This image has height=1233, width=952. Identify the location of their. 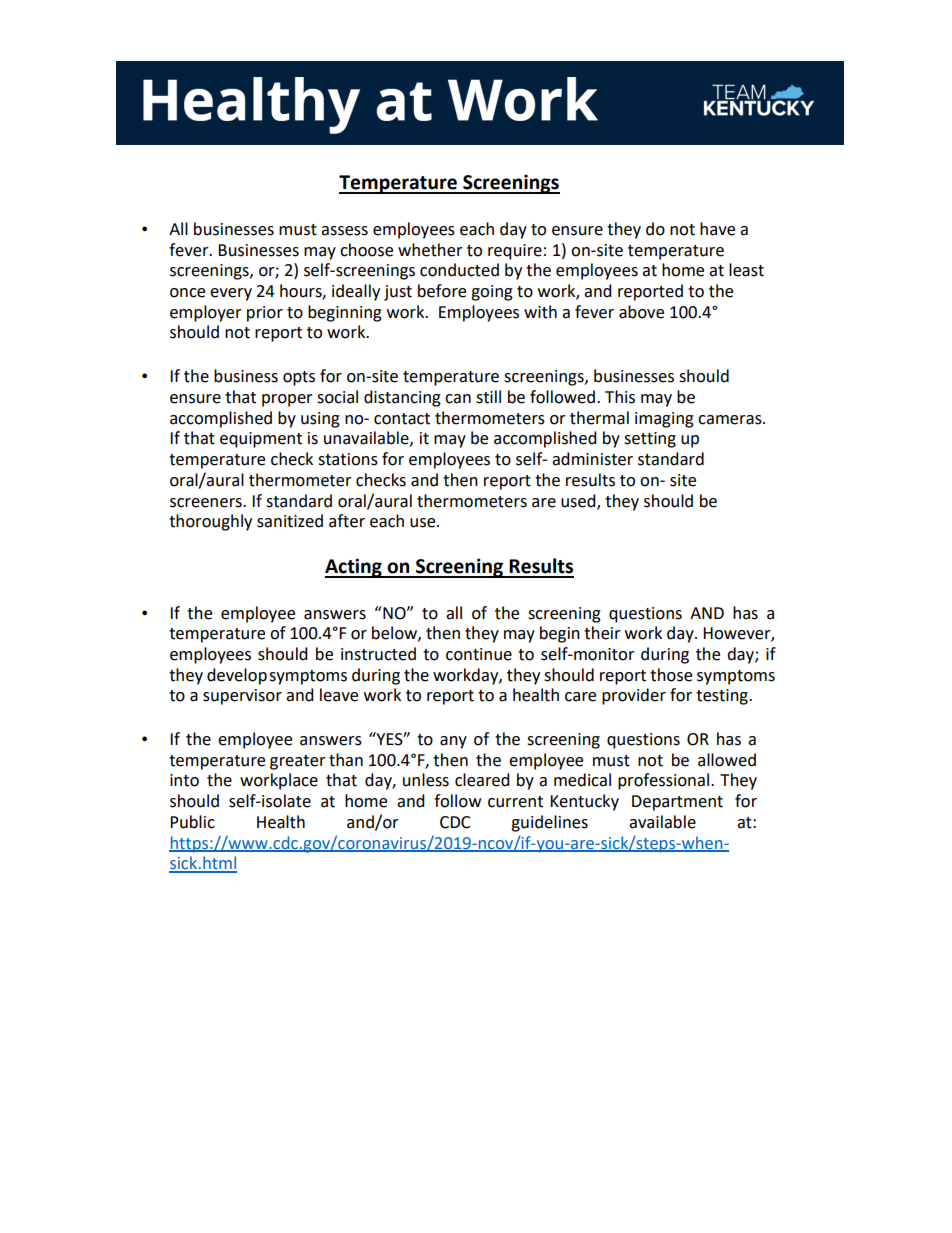
(602, 633).
